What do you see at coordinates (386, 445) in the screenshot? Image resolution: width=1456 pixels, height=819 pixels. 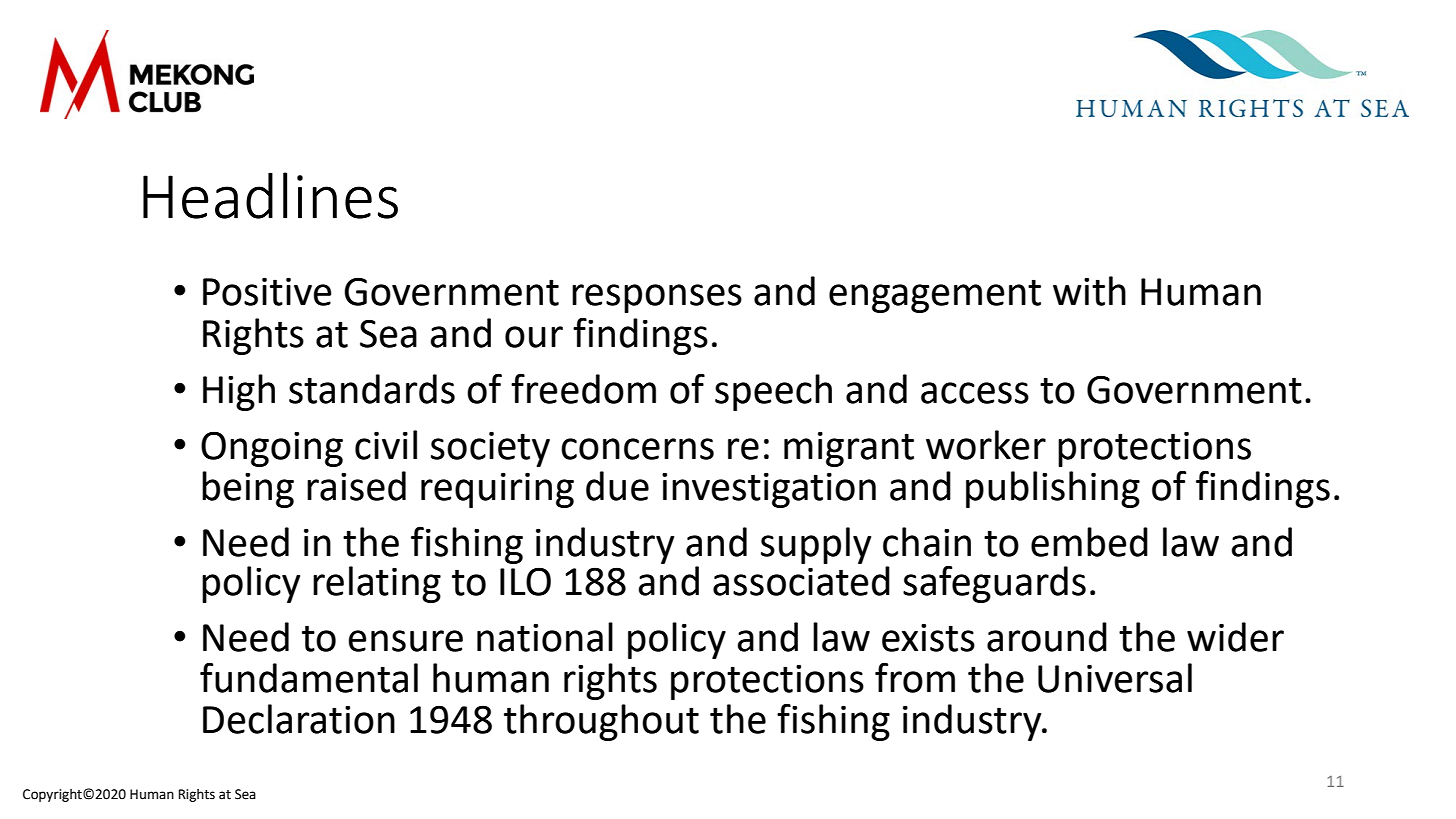 I see `civil` at bounding box center [386, 445].
